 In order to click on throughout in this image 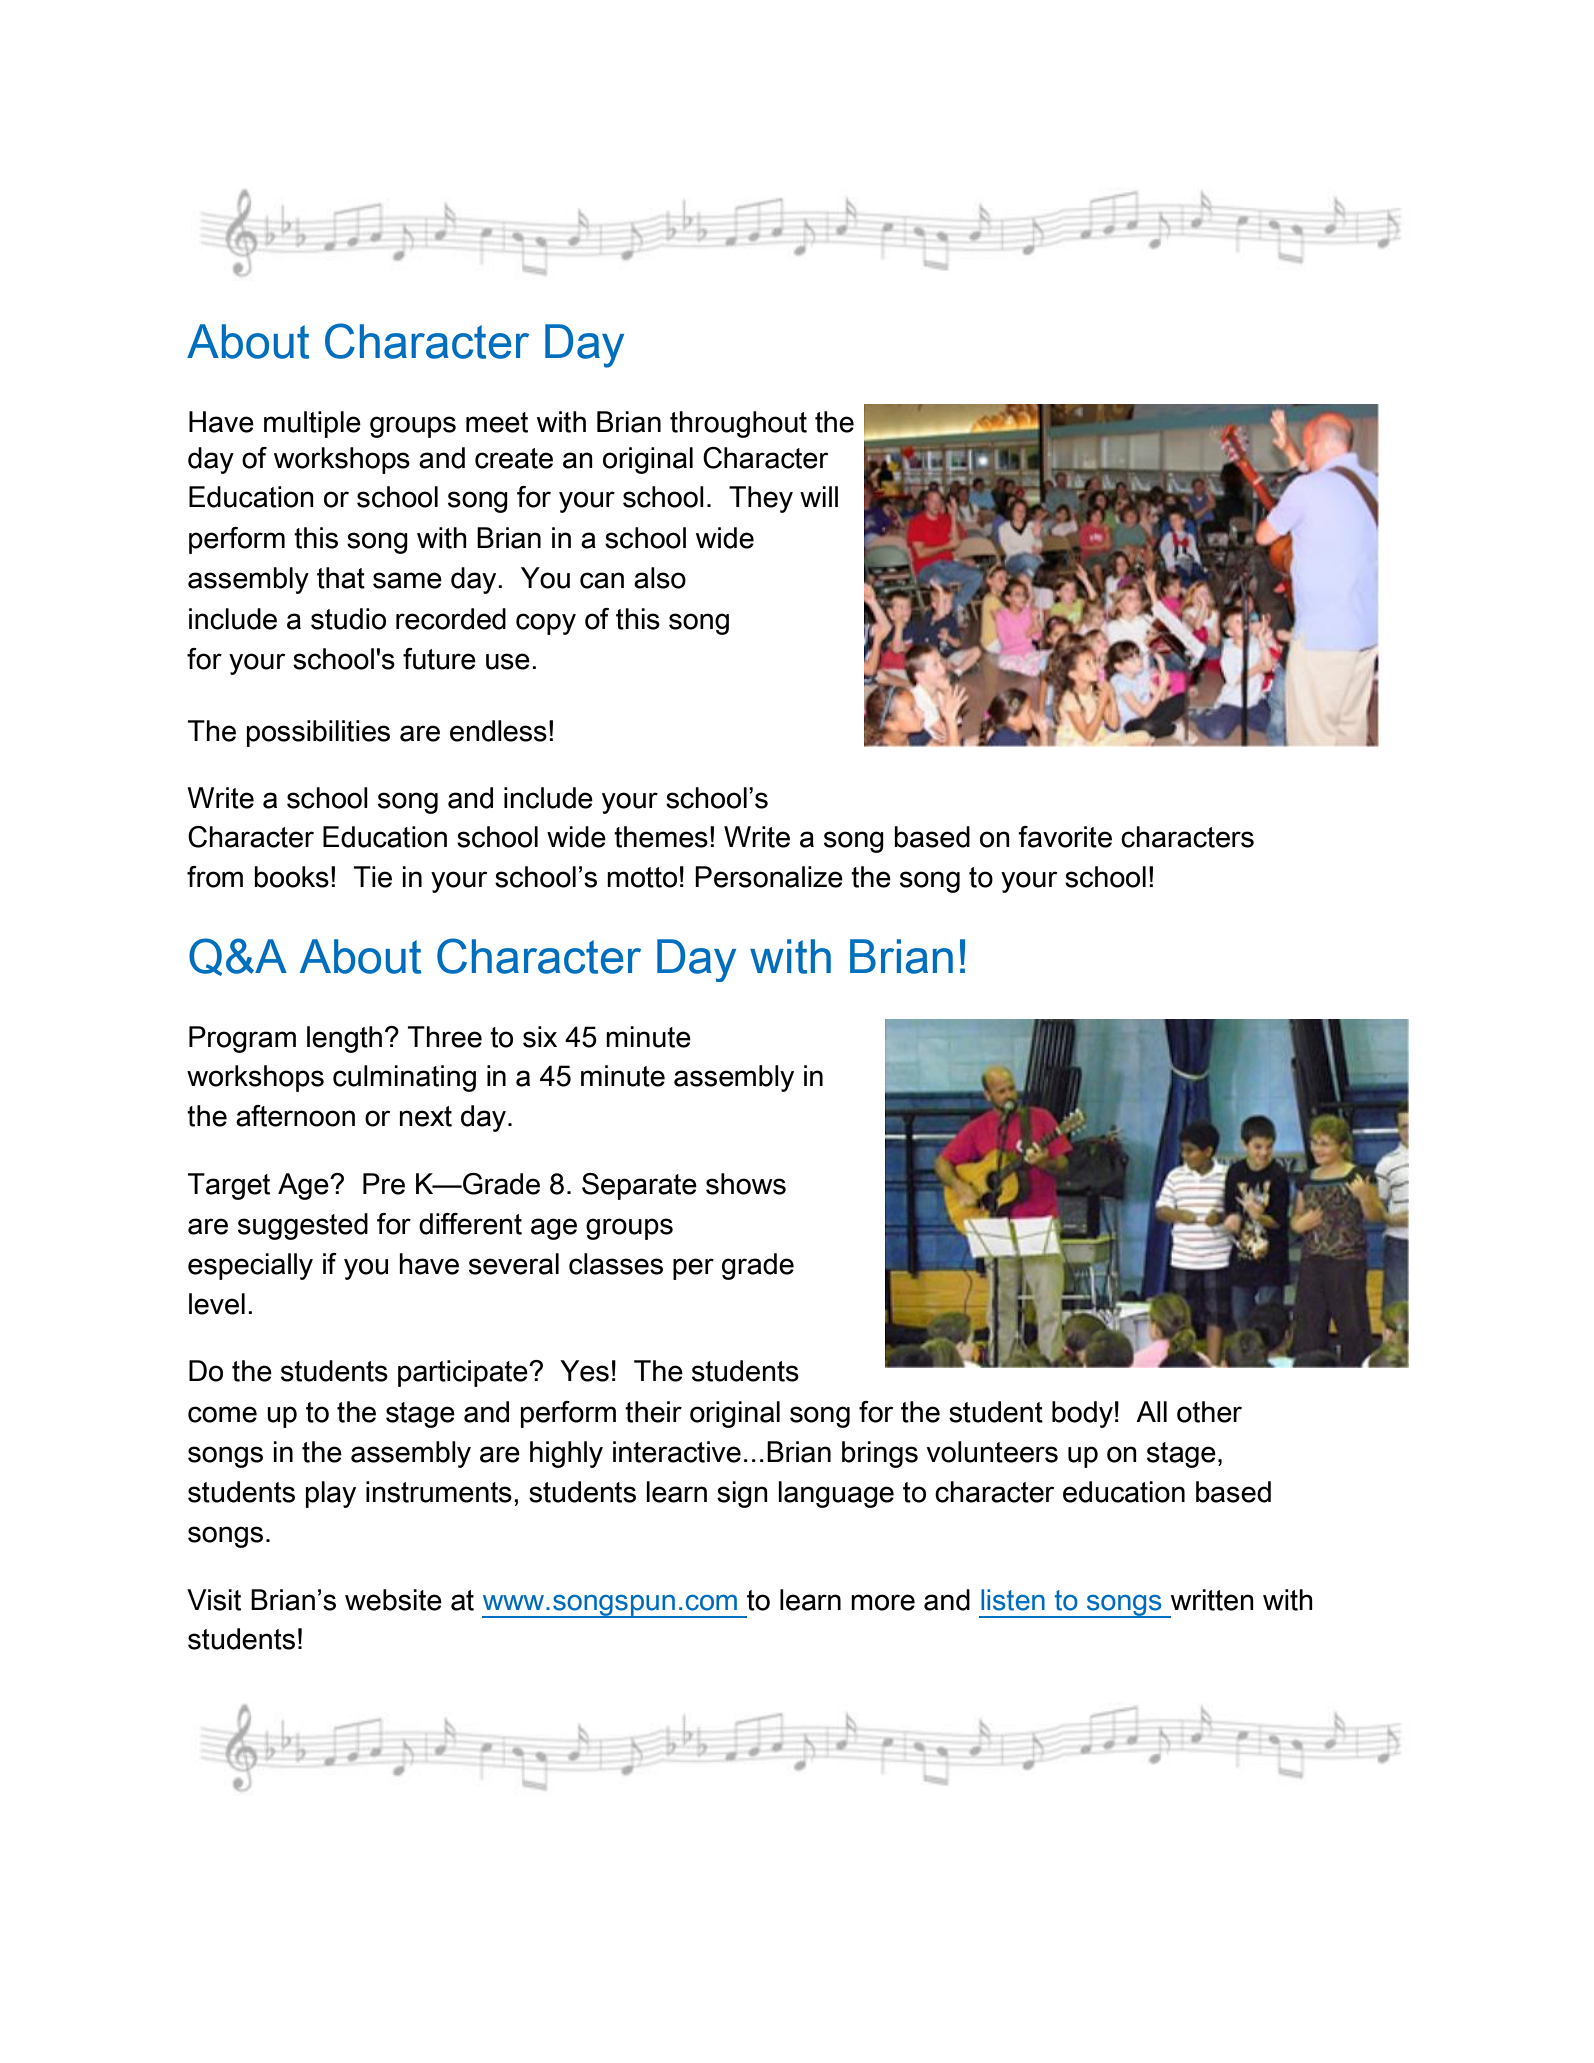, I will do `click(738, 424)`.
